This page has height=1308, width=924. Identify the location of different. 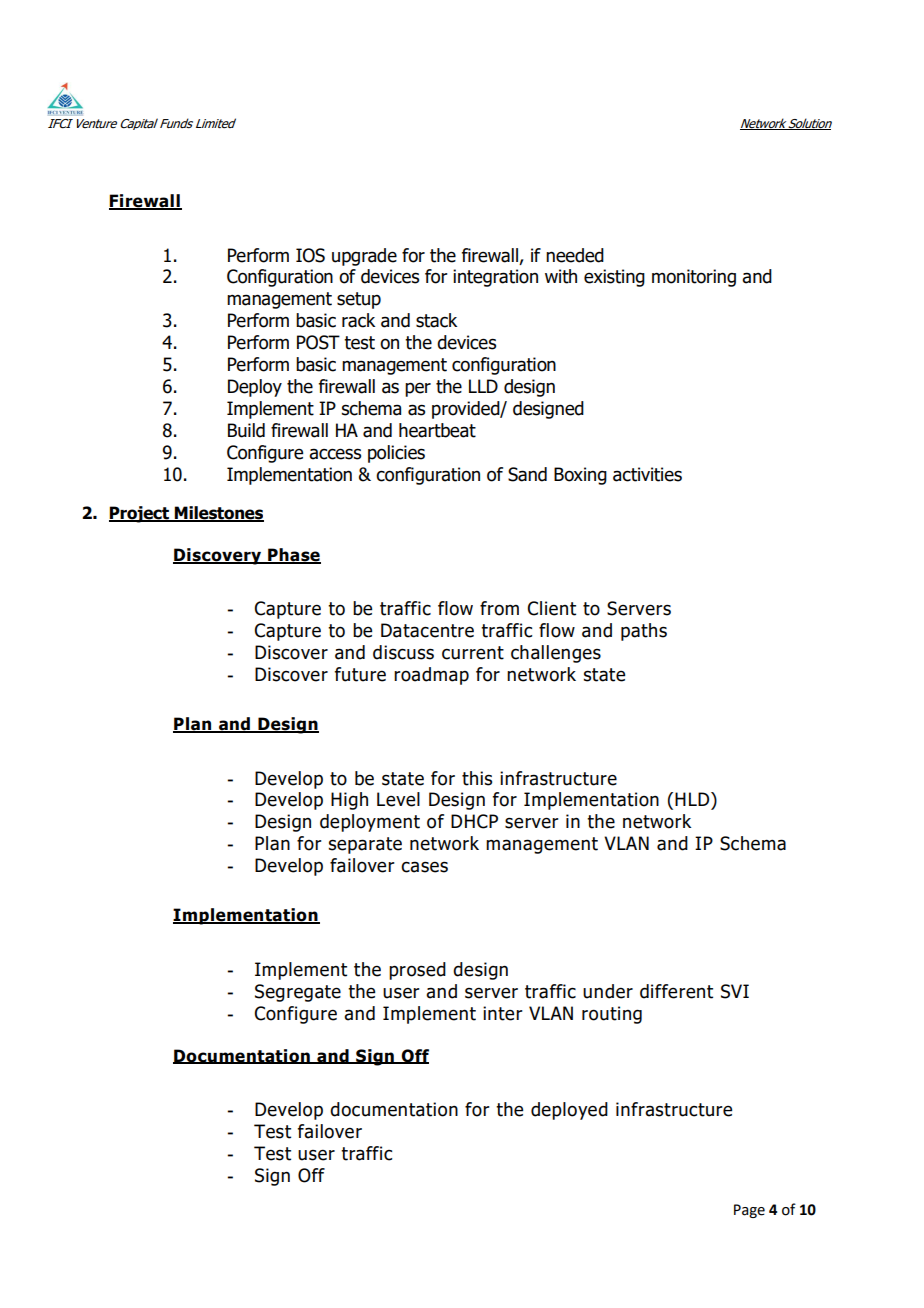
(676, 991).
